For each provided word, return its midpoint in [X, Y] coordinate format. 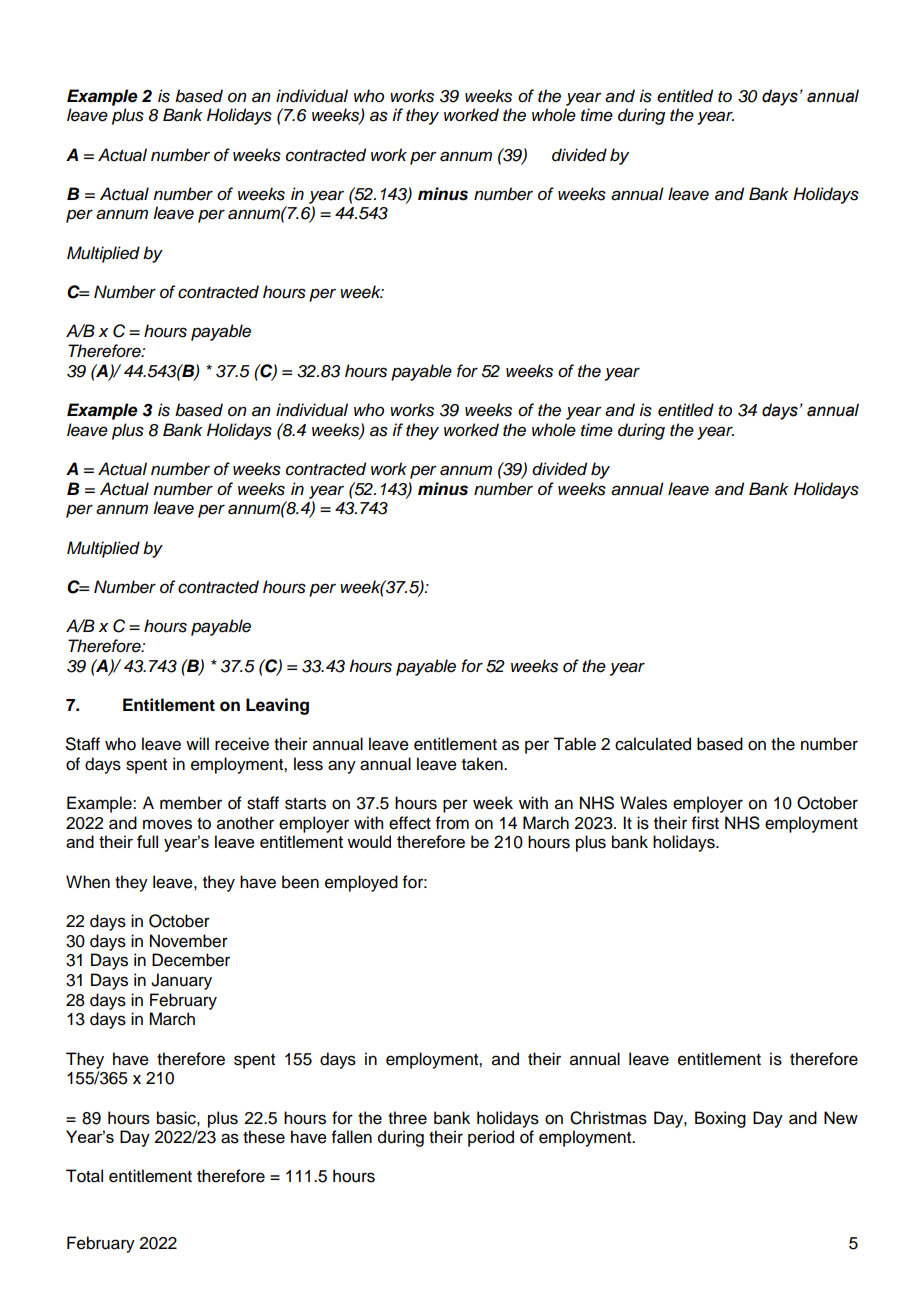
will [197, 743]
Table [574, 744]
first [705, 823]
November [189, 941]
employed [361, 883]
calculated [653, 744]
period [491, 1138]
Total [84, 1176]
